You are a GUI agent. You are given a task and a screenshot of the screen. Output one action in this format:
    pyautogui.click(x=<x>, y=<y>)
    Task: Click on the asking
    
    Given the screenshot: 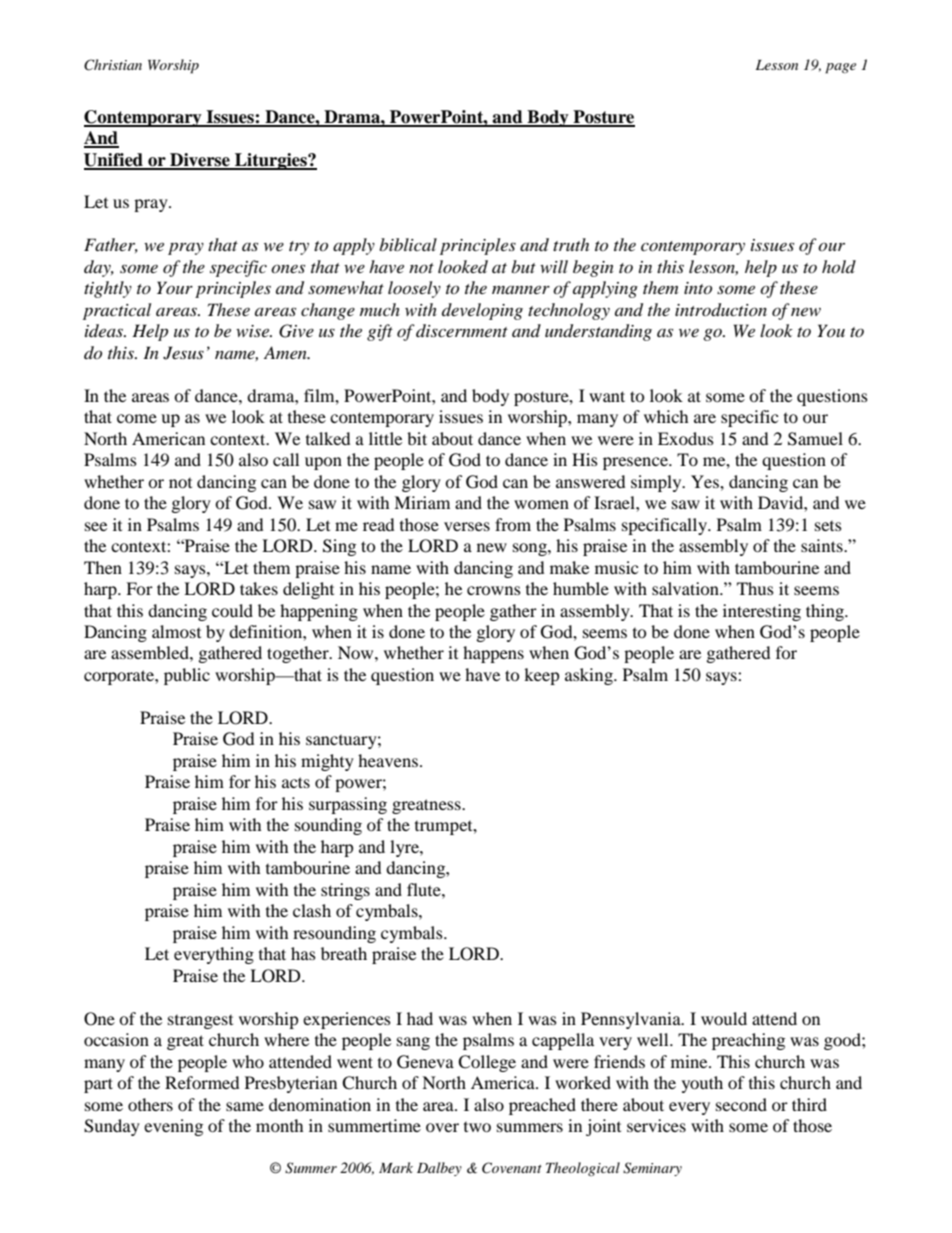 What is the action you would take?
    pyautogui.click(x=590, y=676)
